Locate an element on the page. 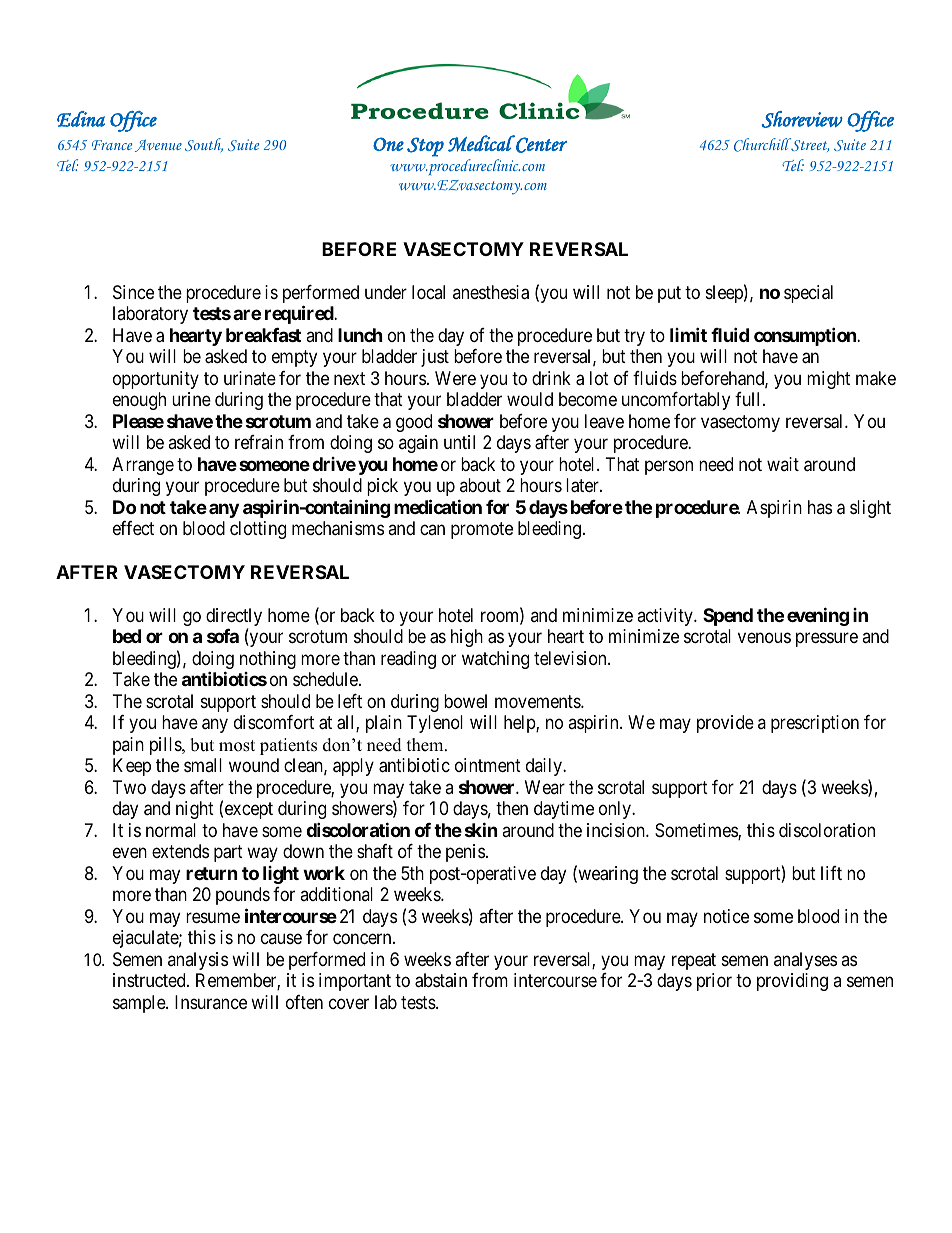  has is located at coordinates (820, 507).
